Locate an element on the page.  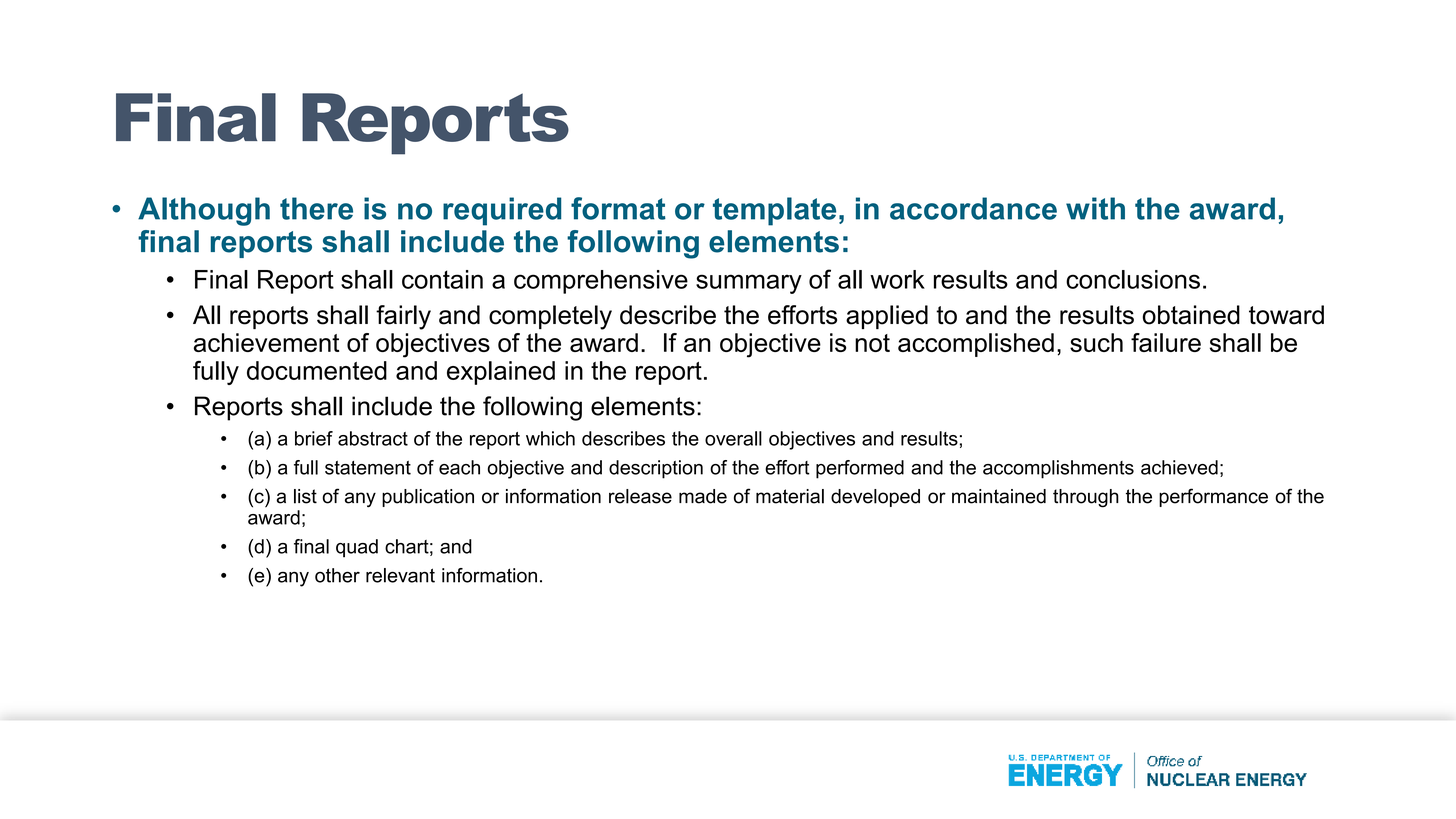
failure is located at coordinates (1166, 342).
